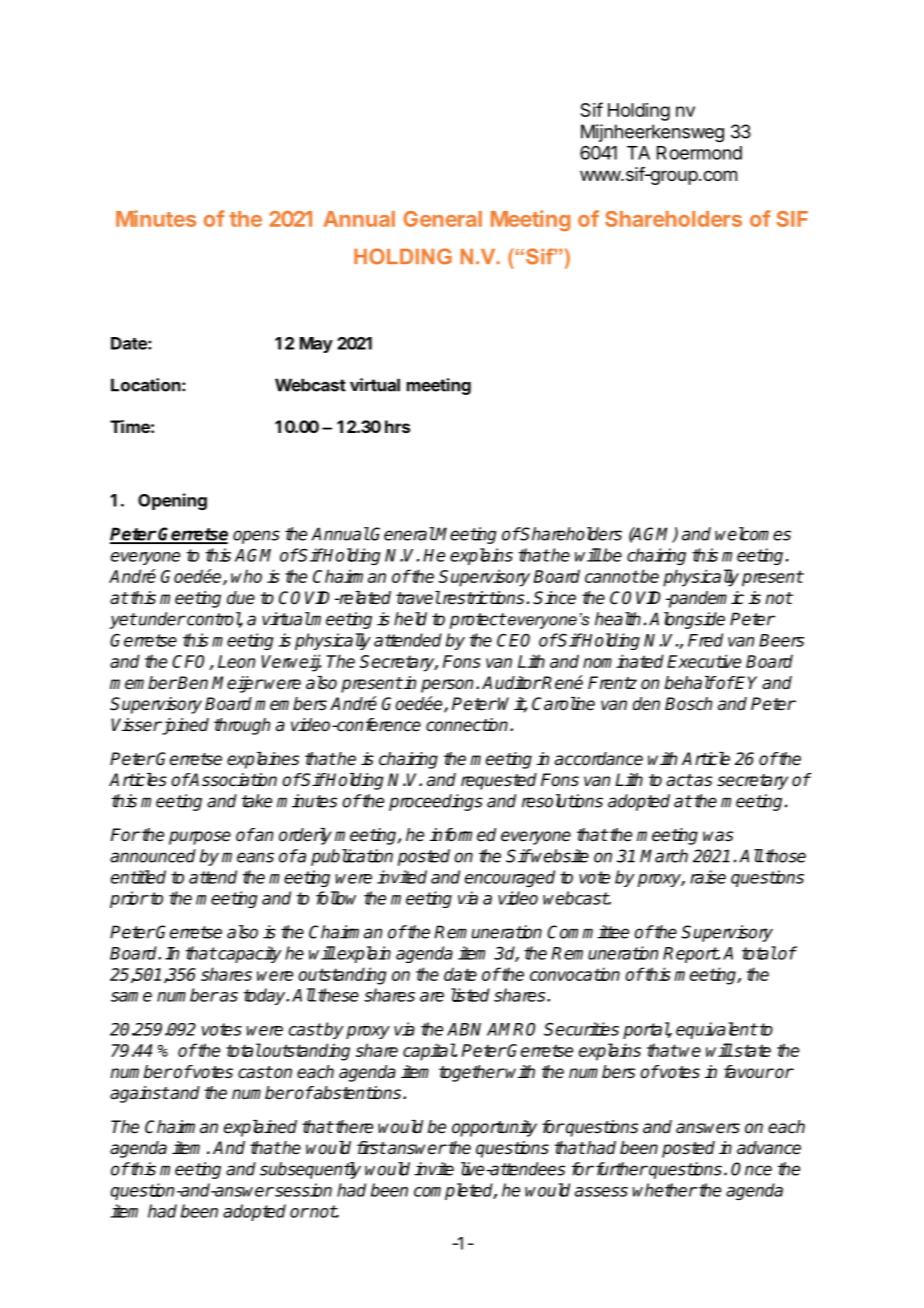 The width and height of the image is (924, 1308). What do you see at coordinates (679, 780) in the image?
I see `act` at bounding box center [679, 780].
